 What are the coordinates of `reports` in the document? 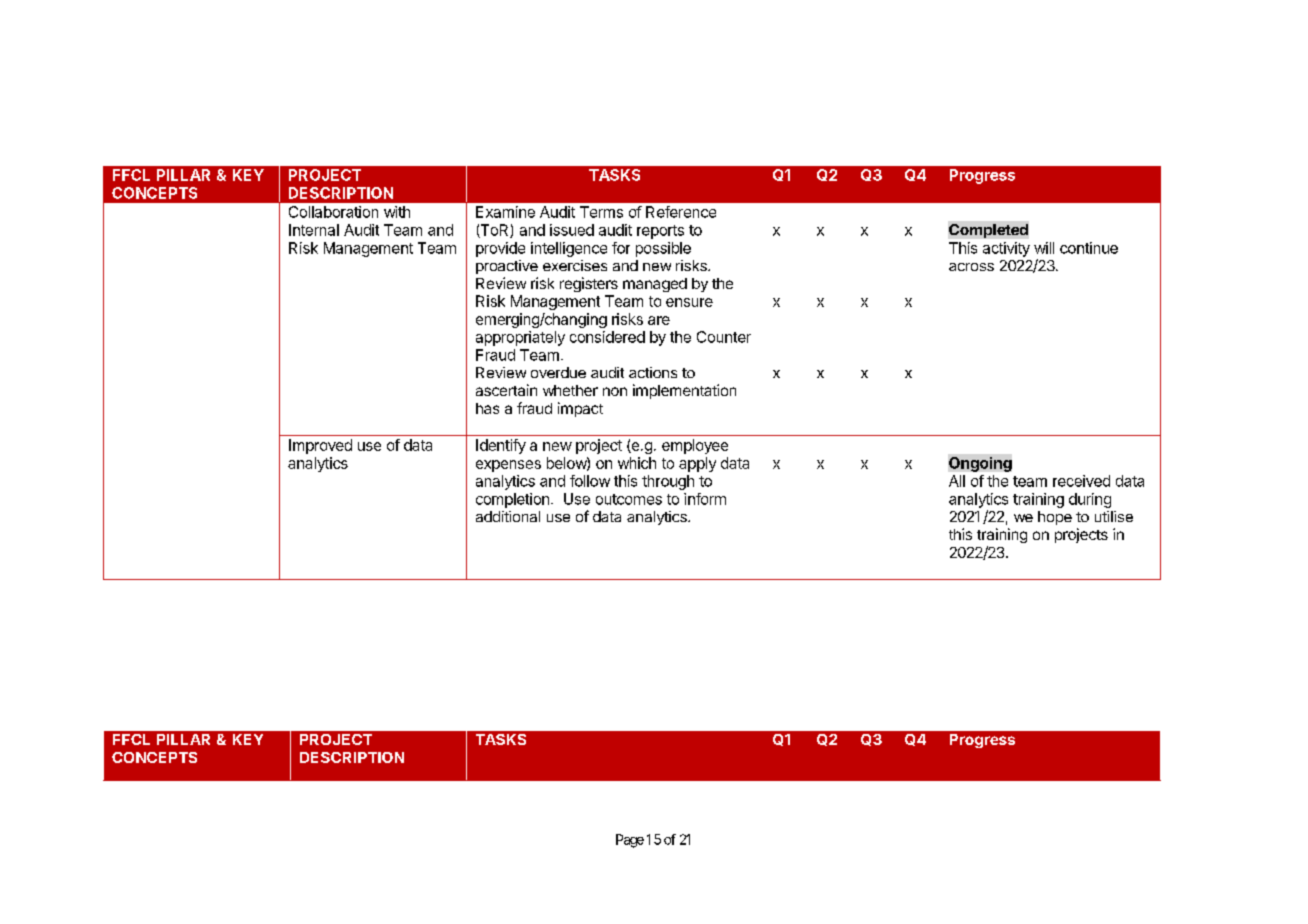 It's located at (660, 232).
